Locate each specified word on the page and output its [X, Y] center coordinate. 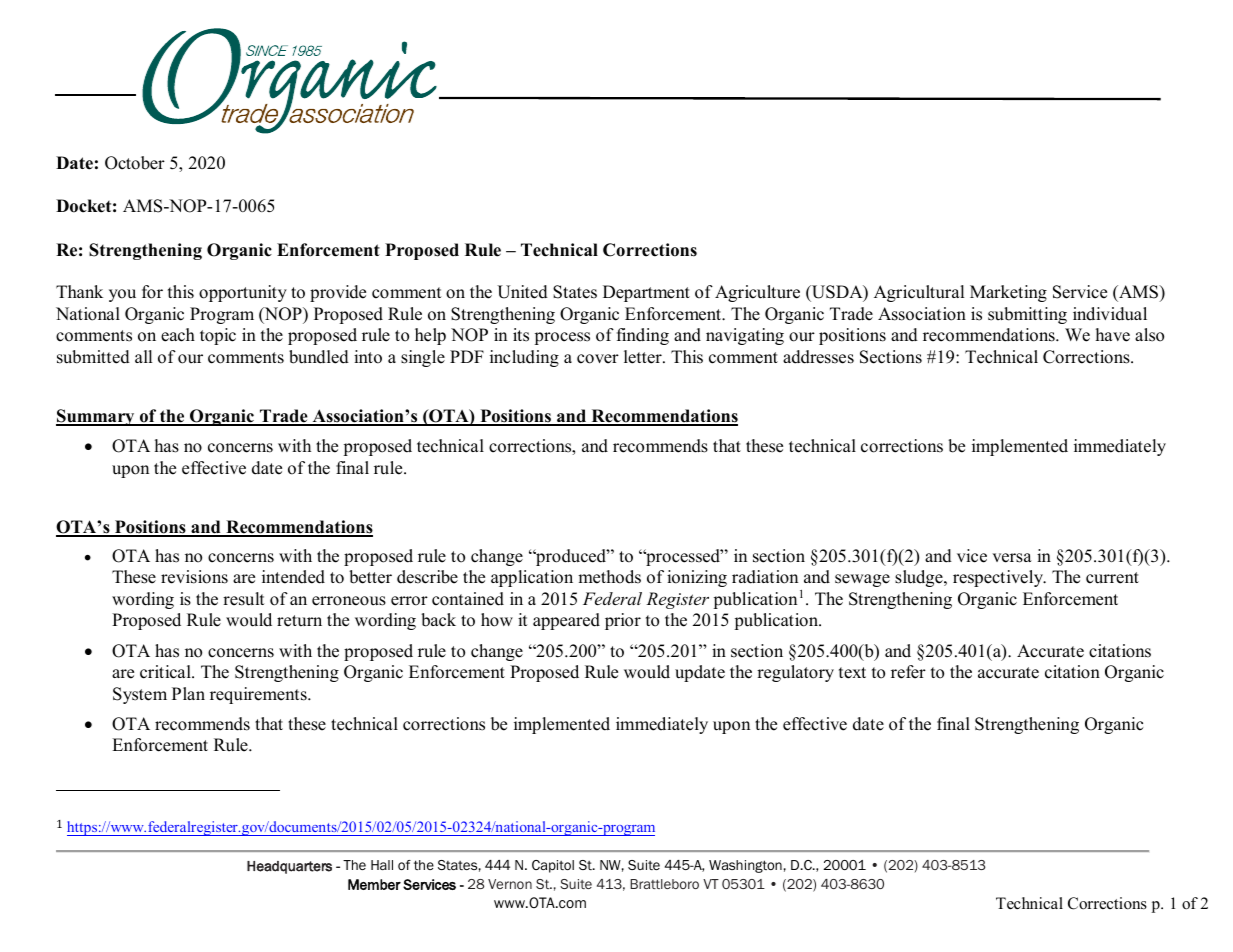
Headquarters [289, 867]
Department [646, 293]
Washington [745, 866]
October [135, 163]
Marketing [1008, 293]
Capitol [553, 866]
